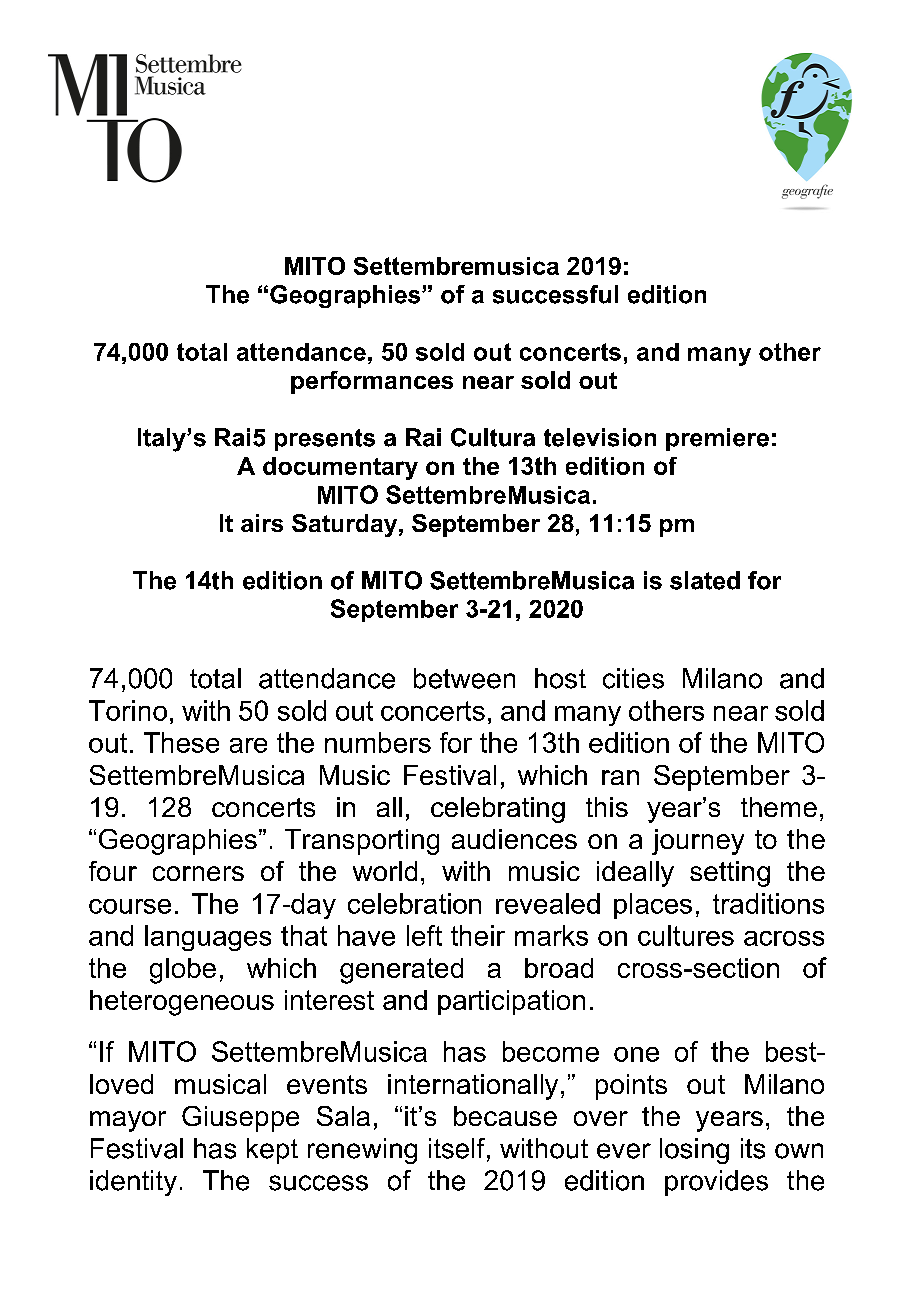  What do you see at coordinates (464, 678) in the page?
I see `between` at bounding box center [464, 678].
